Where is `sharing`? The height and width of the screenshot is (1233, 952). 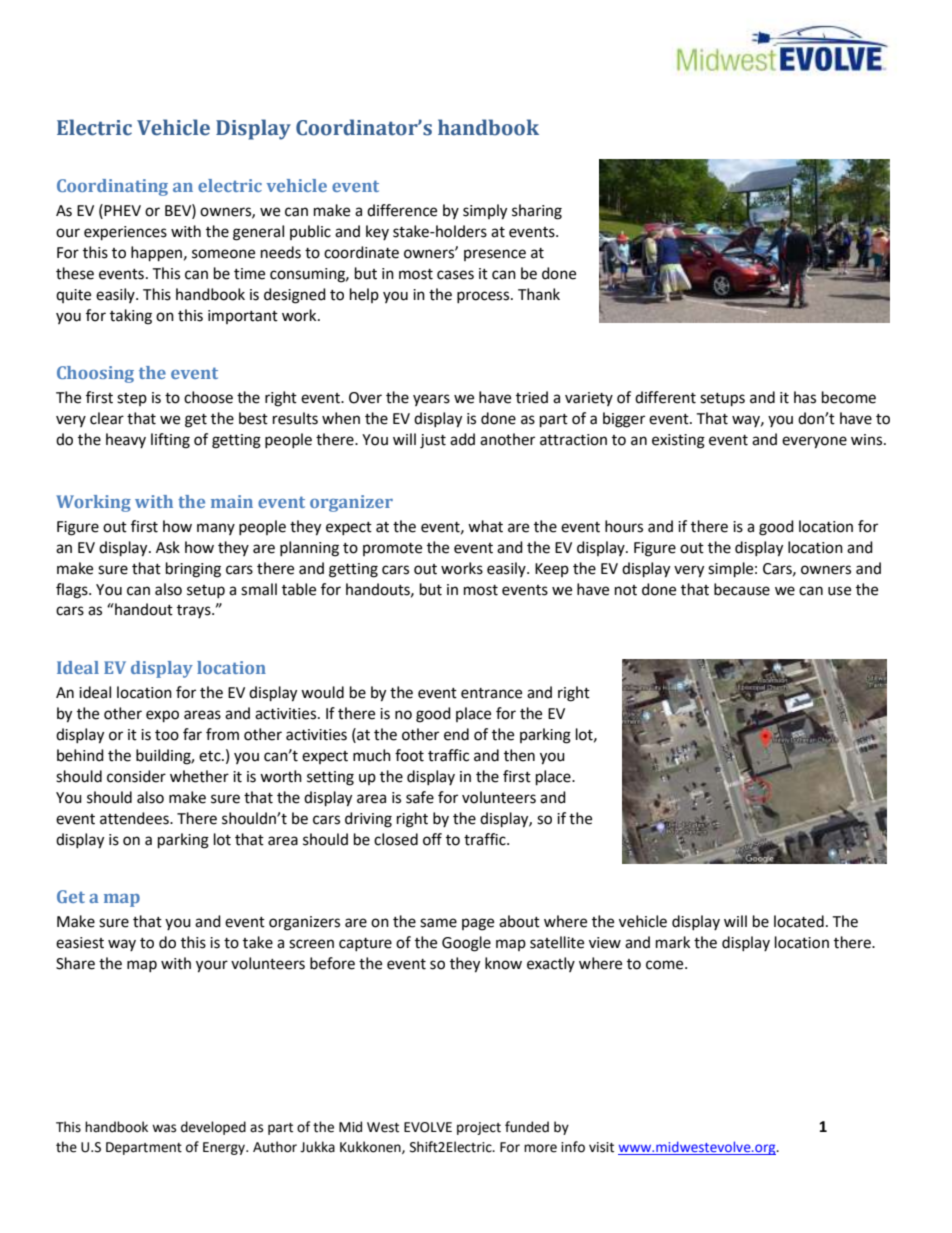
sharing is located at coordinates (537, 212).
